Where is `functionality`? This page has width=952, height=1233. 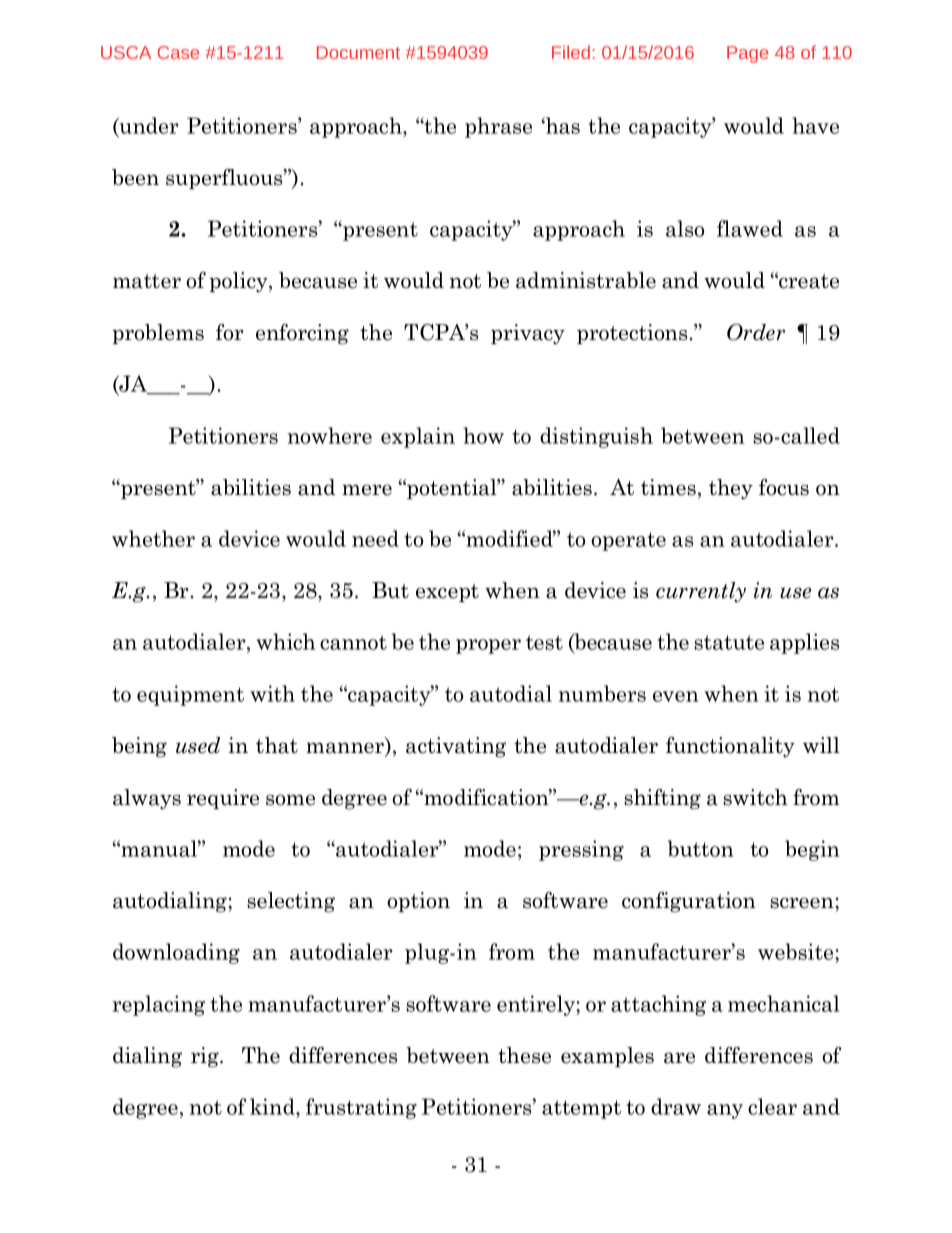
functionality is located at coordinates (730, 747).
